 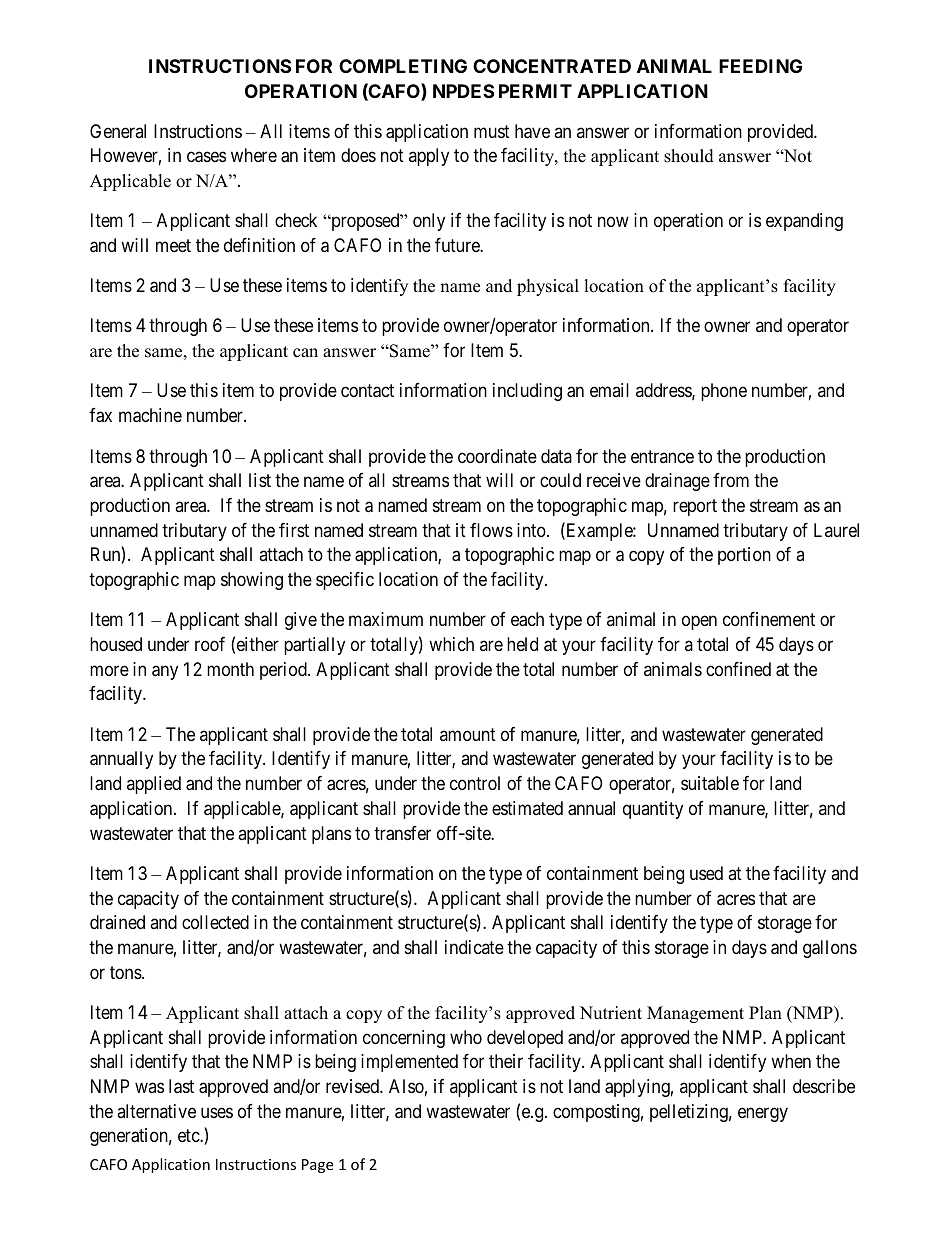 What do you see at coordinates (769, 619) in the screenshot?
I see `confinement` at bounding box center [769, 619].
